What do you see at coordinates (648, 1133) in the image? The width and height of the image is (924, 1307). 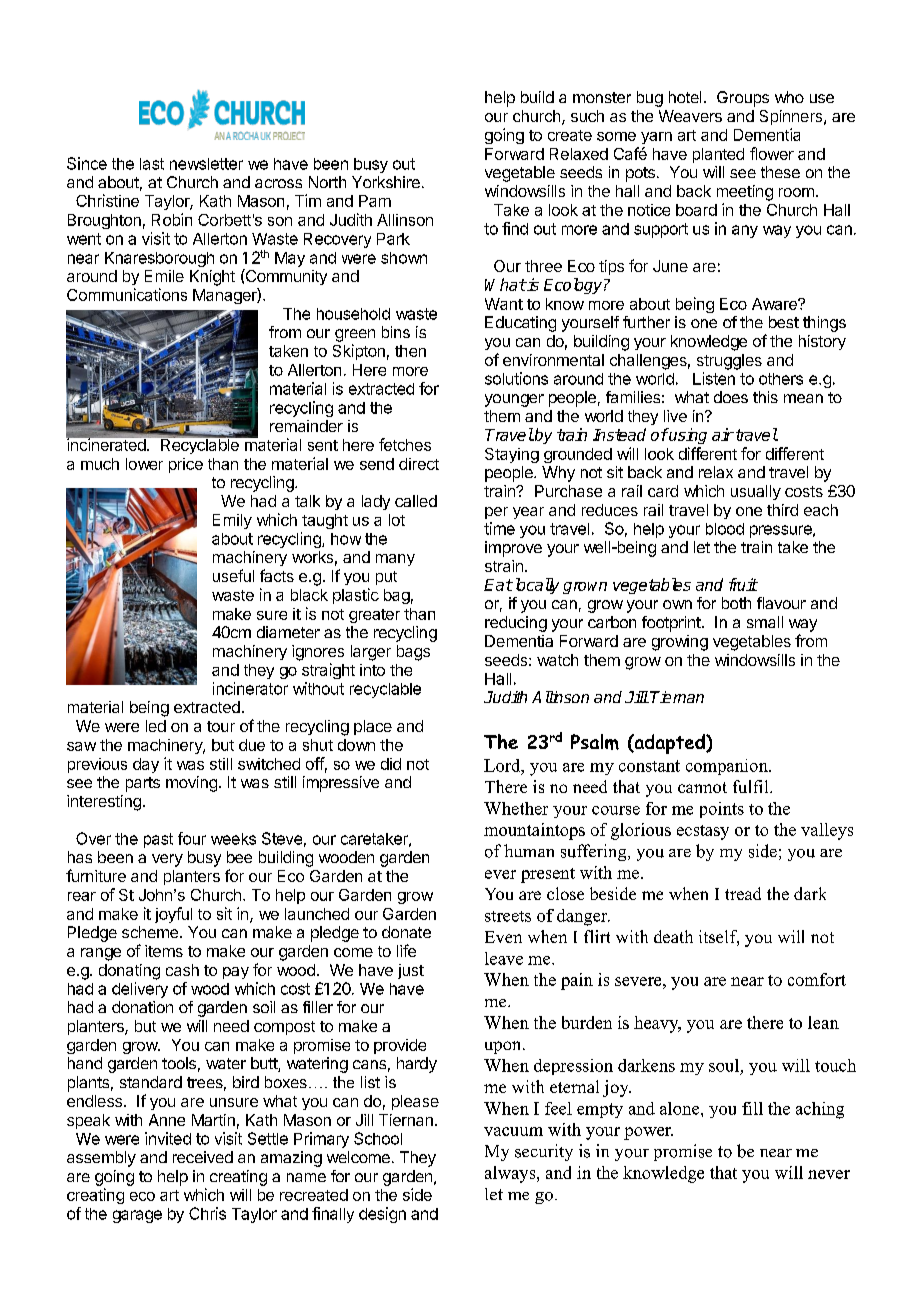 I see `power` at bounding box center [648, 1133].
